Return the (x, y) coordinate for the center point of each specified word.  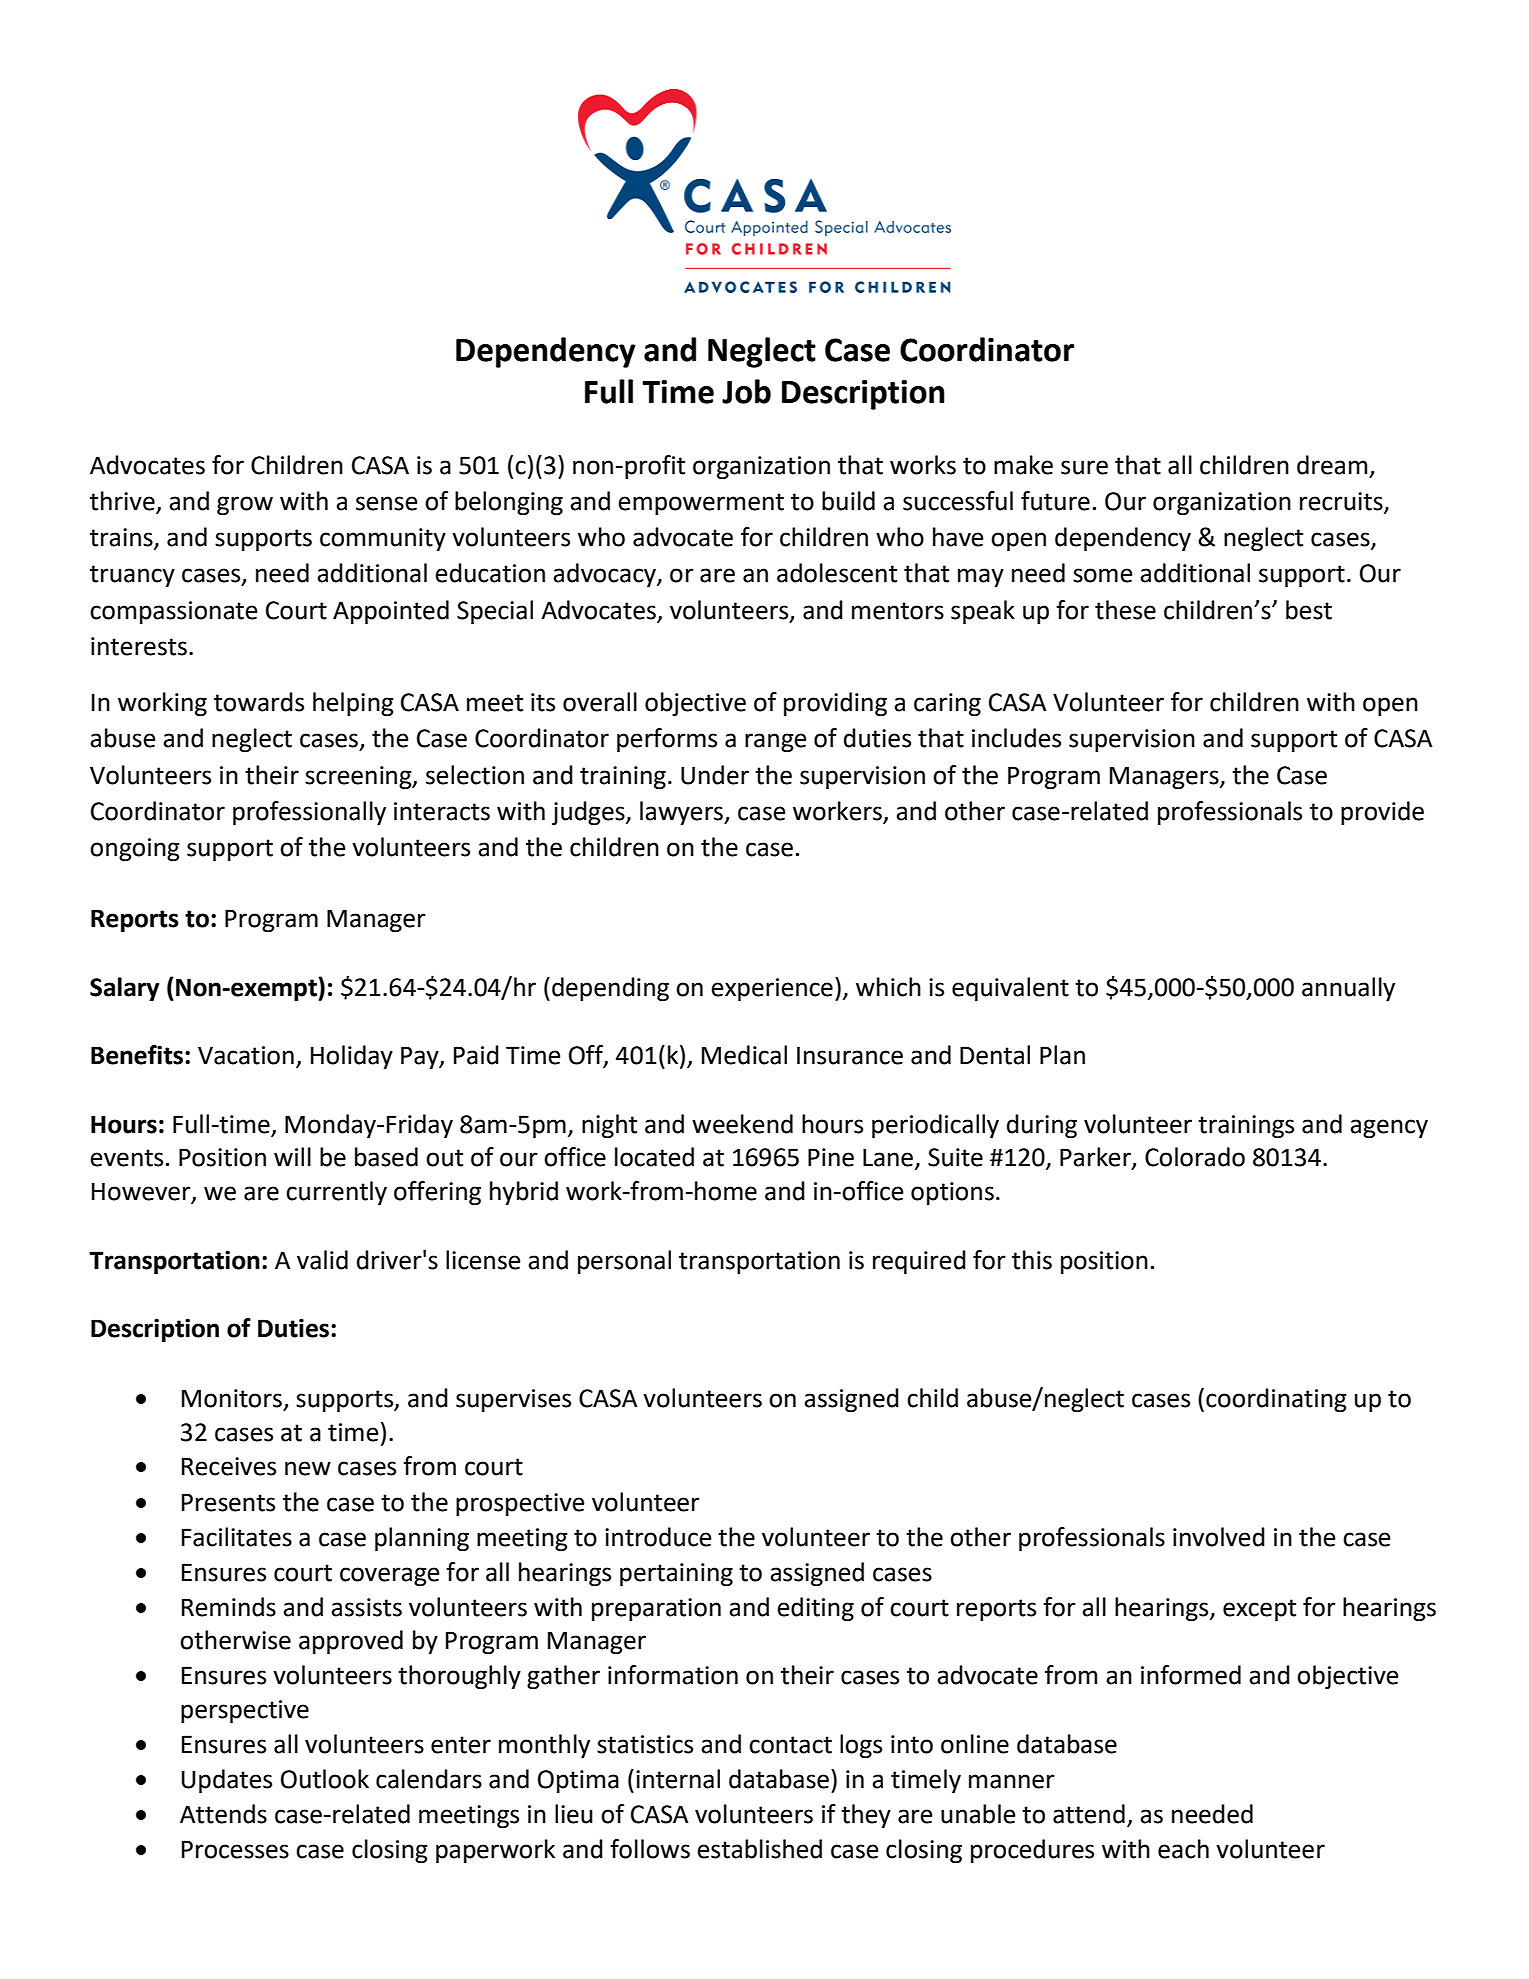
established (759, 1849)
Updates (227, 1781)
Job (746, 391)
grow (245, 505)
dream (1332, 465)
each (1183, 1849)
